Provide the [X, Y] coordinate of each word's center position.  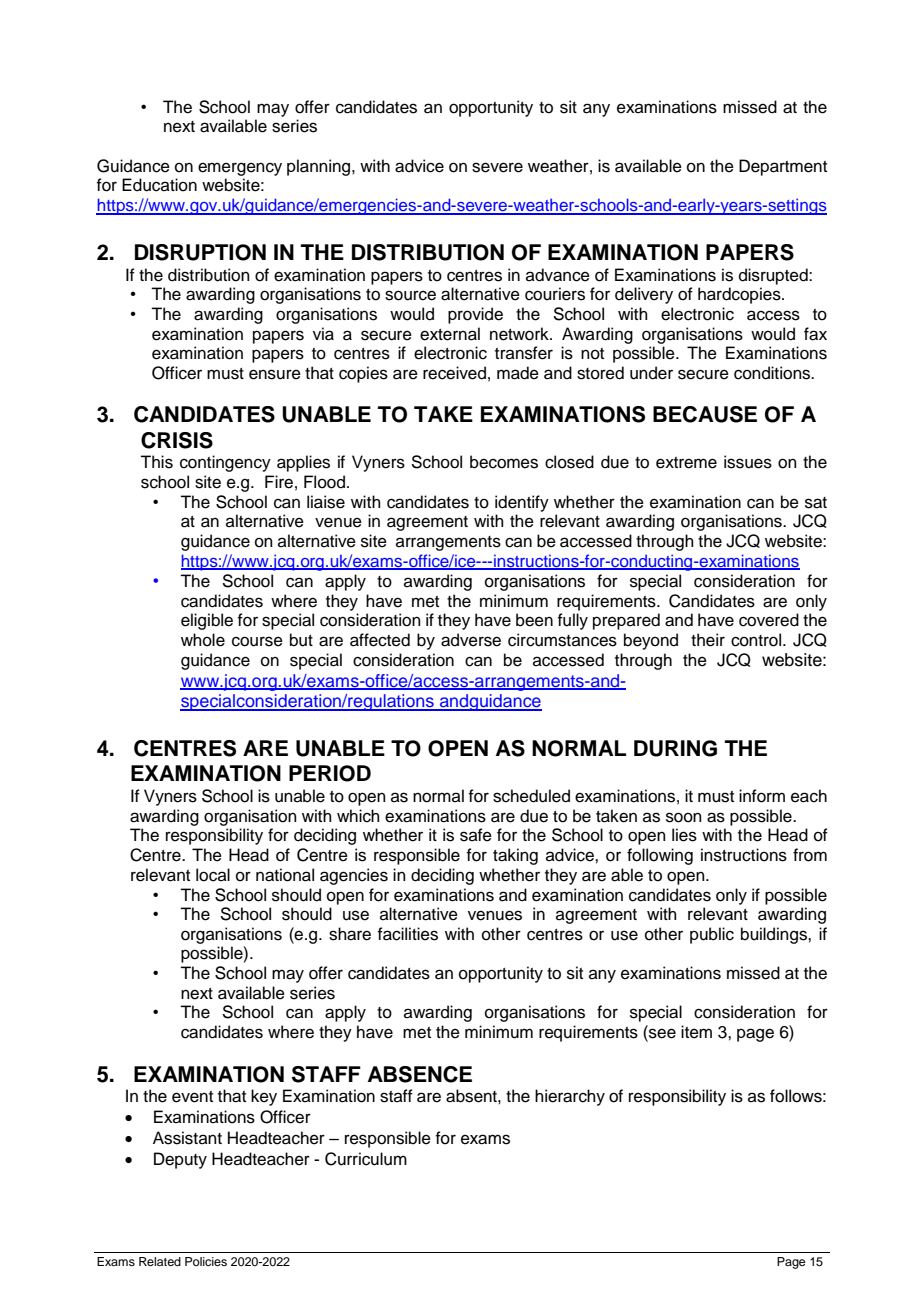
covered [769, 620]
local [213, 875]
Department [783, 167]
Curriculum [366, 1159]
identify [522, 503]
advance [558, 275]
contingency [225, 463]
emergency [240, 169]
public [712, 935]
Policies [206, 1261]
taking [515, 856]
